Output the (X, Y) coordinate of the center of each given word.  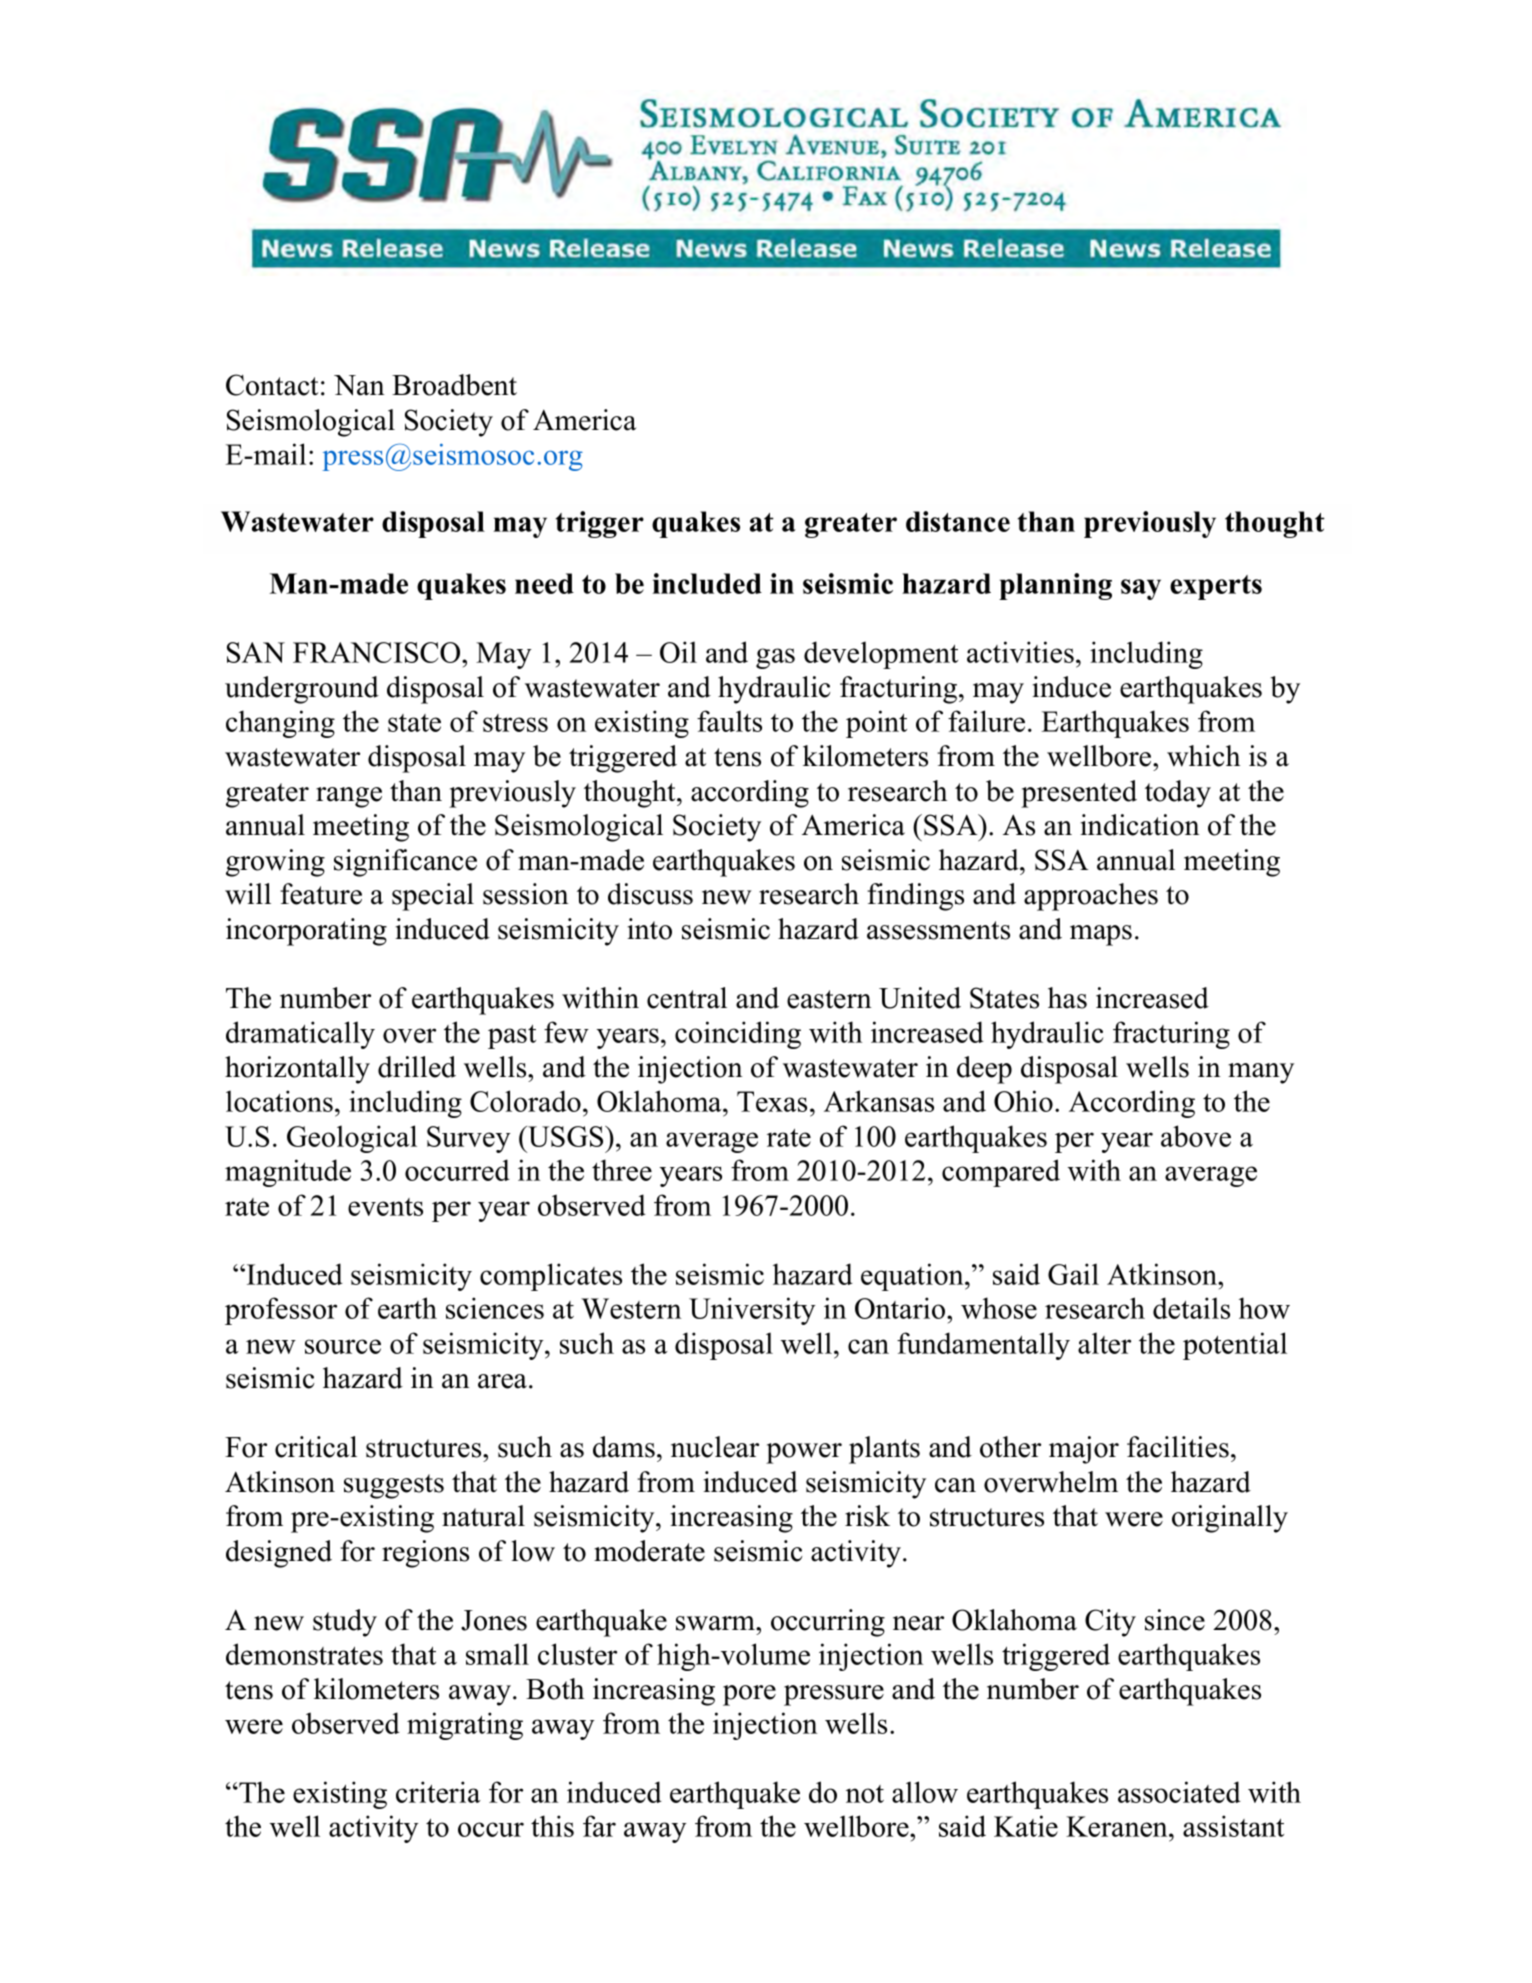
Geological (352, 1139)
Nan (359, 385)
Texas (772, 1101)
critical (316, 1447)
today (1178, 794)
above (1196, 1136)
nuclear (715, 1447)
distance (958, 521)
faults (729, 721)
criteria (438, 1792)
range (349, 797)
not (865, 1794)
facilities (1178, 1447)
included (707, 583)
